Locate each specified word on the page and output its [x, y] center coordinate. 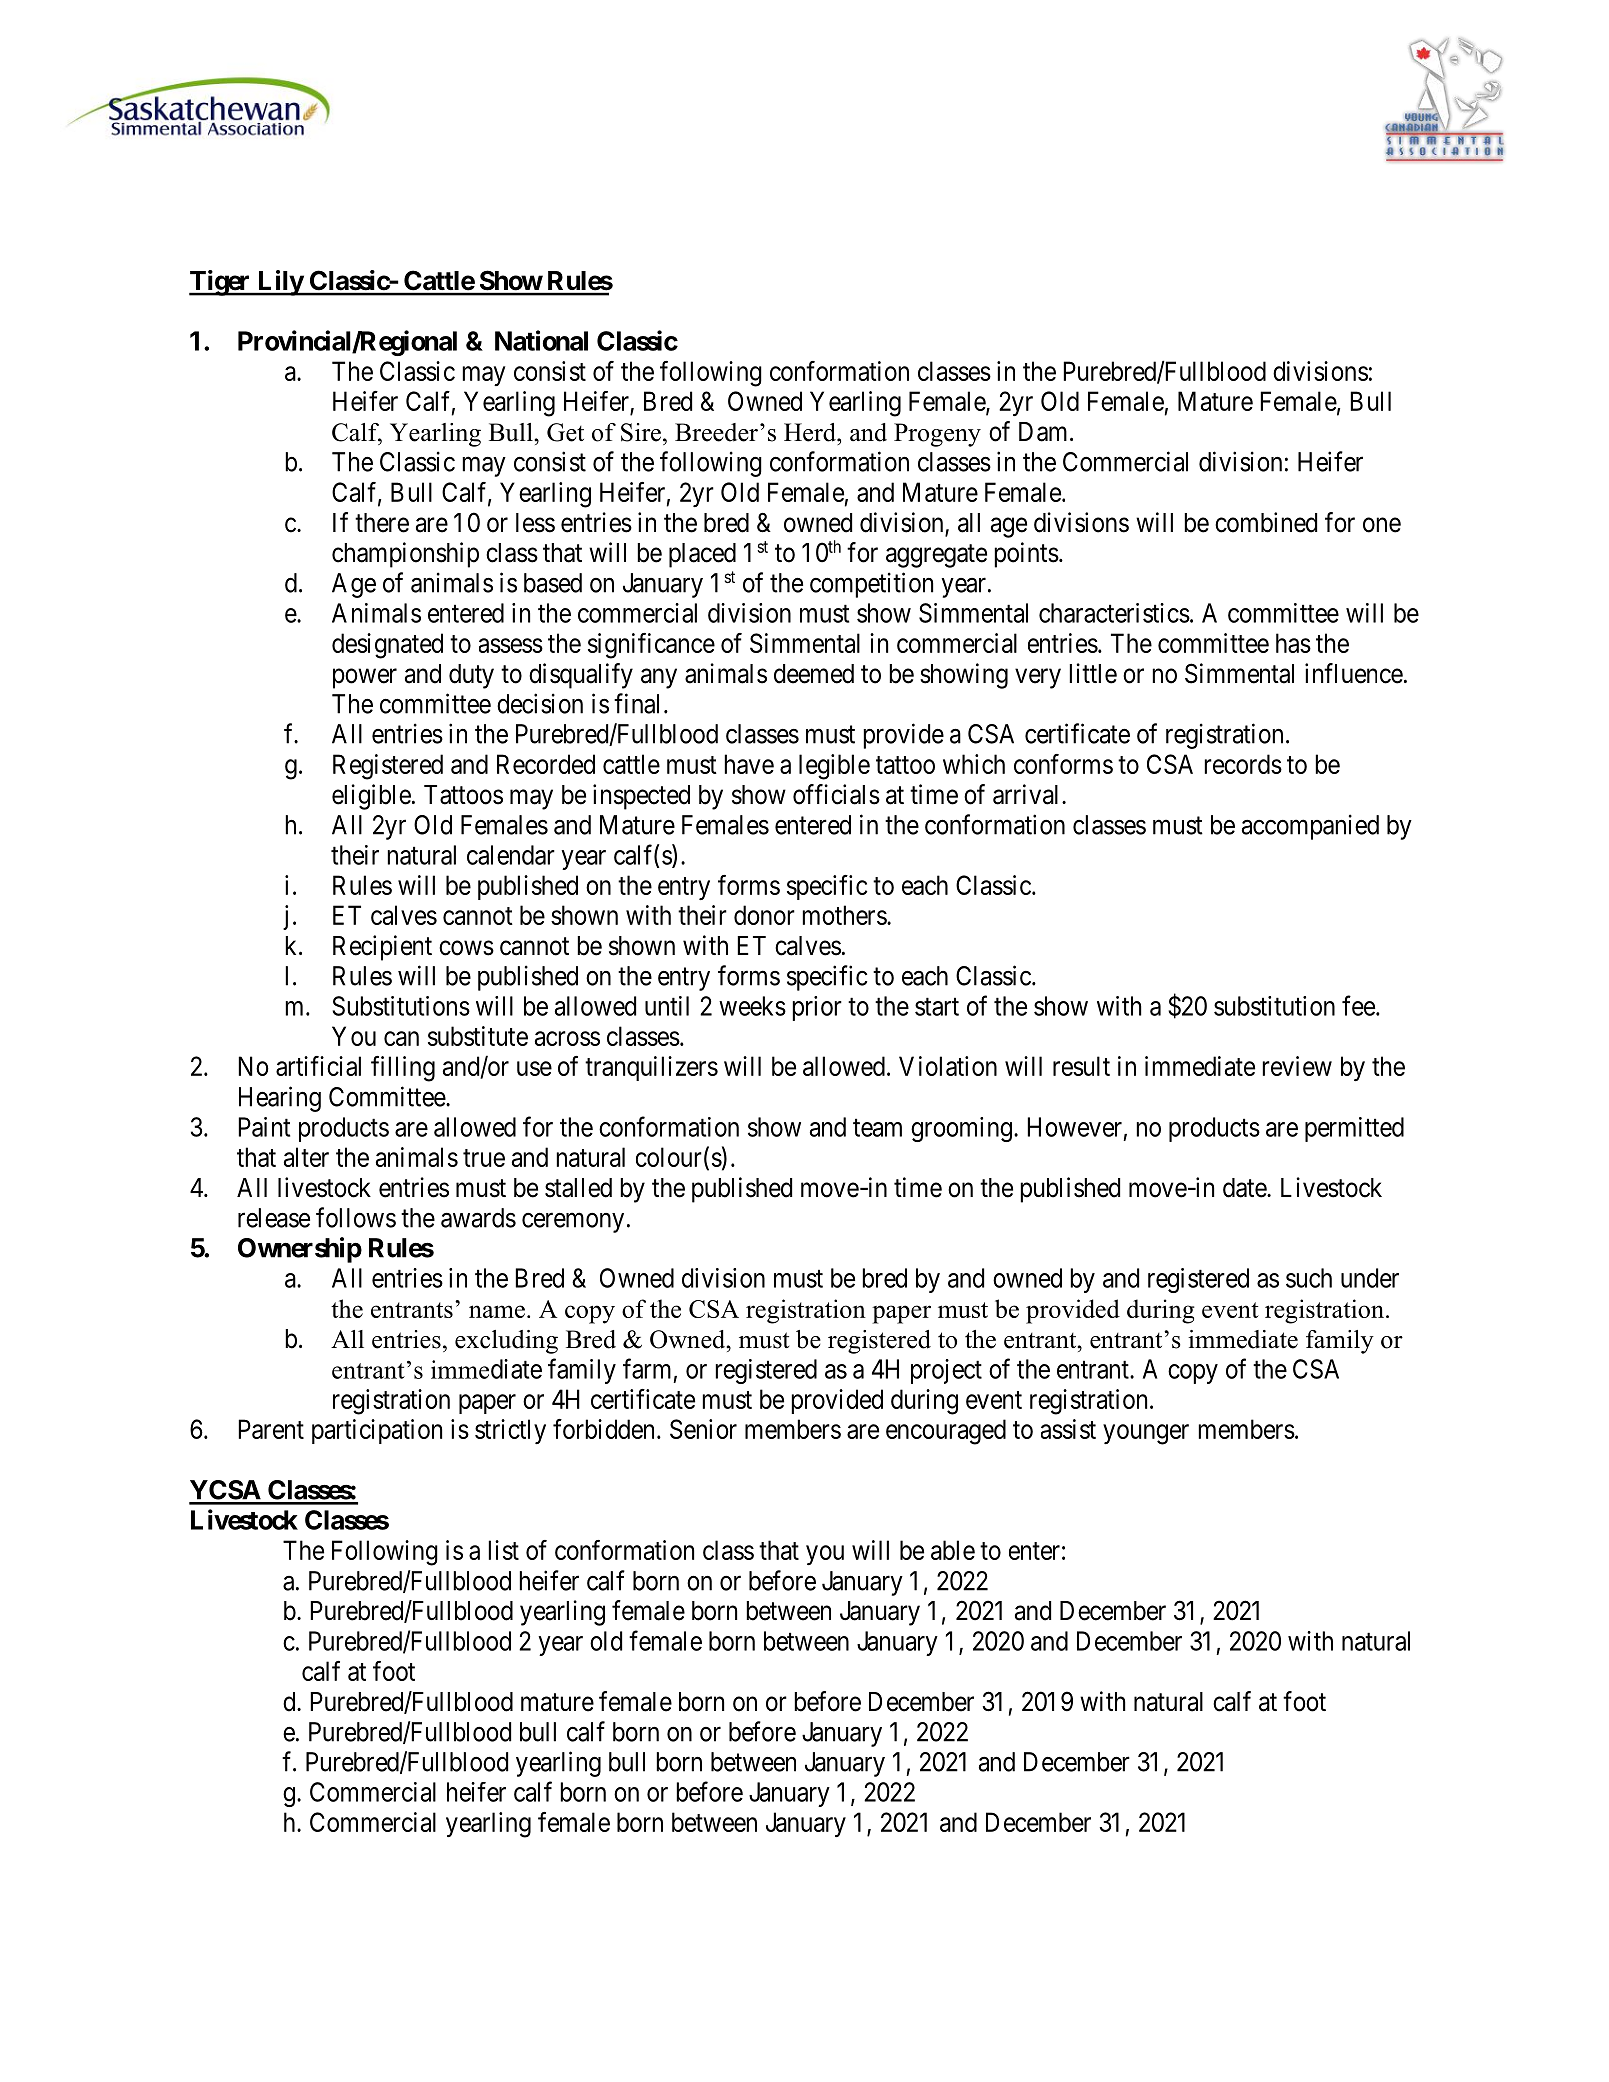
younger [1146, 1434]
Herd [811, 432]
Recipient [382, 948]
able [953, 1550]
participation [377, 1431]
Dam [1045, 432]
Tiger [221, 283]
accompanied [1310, 827]
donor [764, 915]
